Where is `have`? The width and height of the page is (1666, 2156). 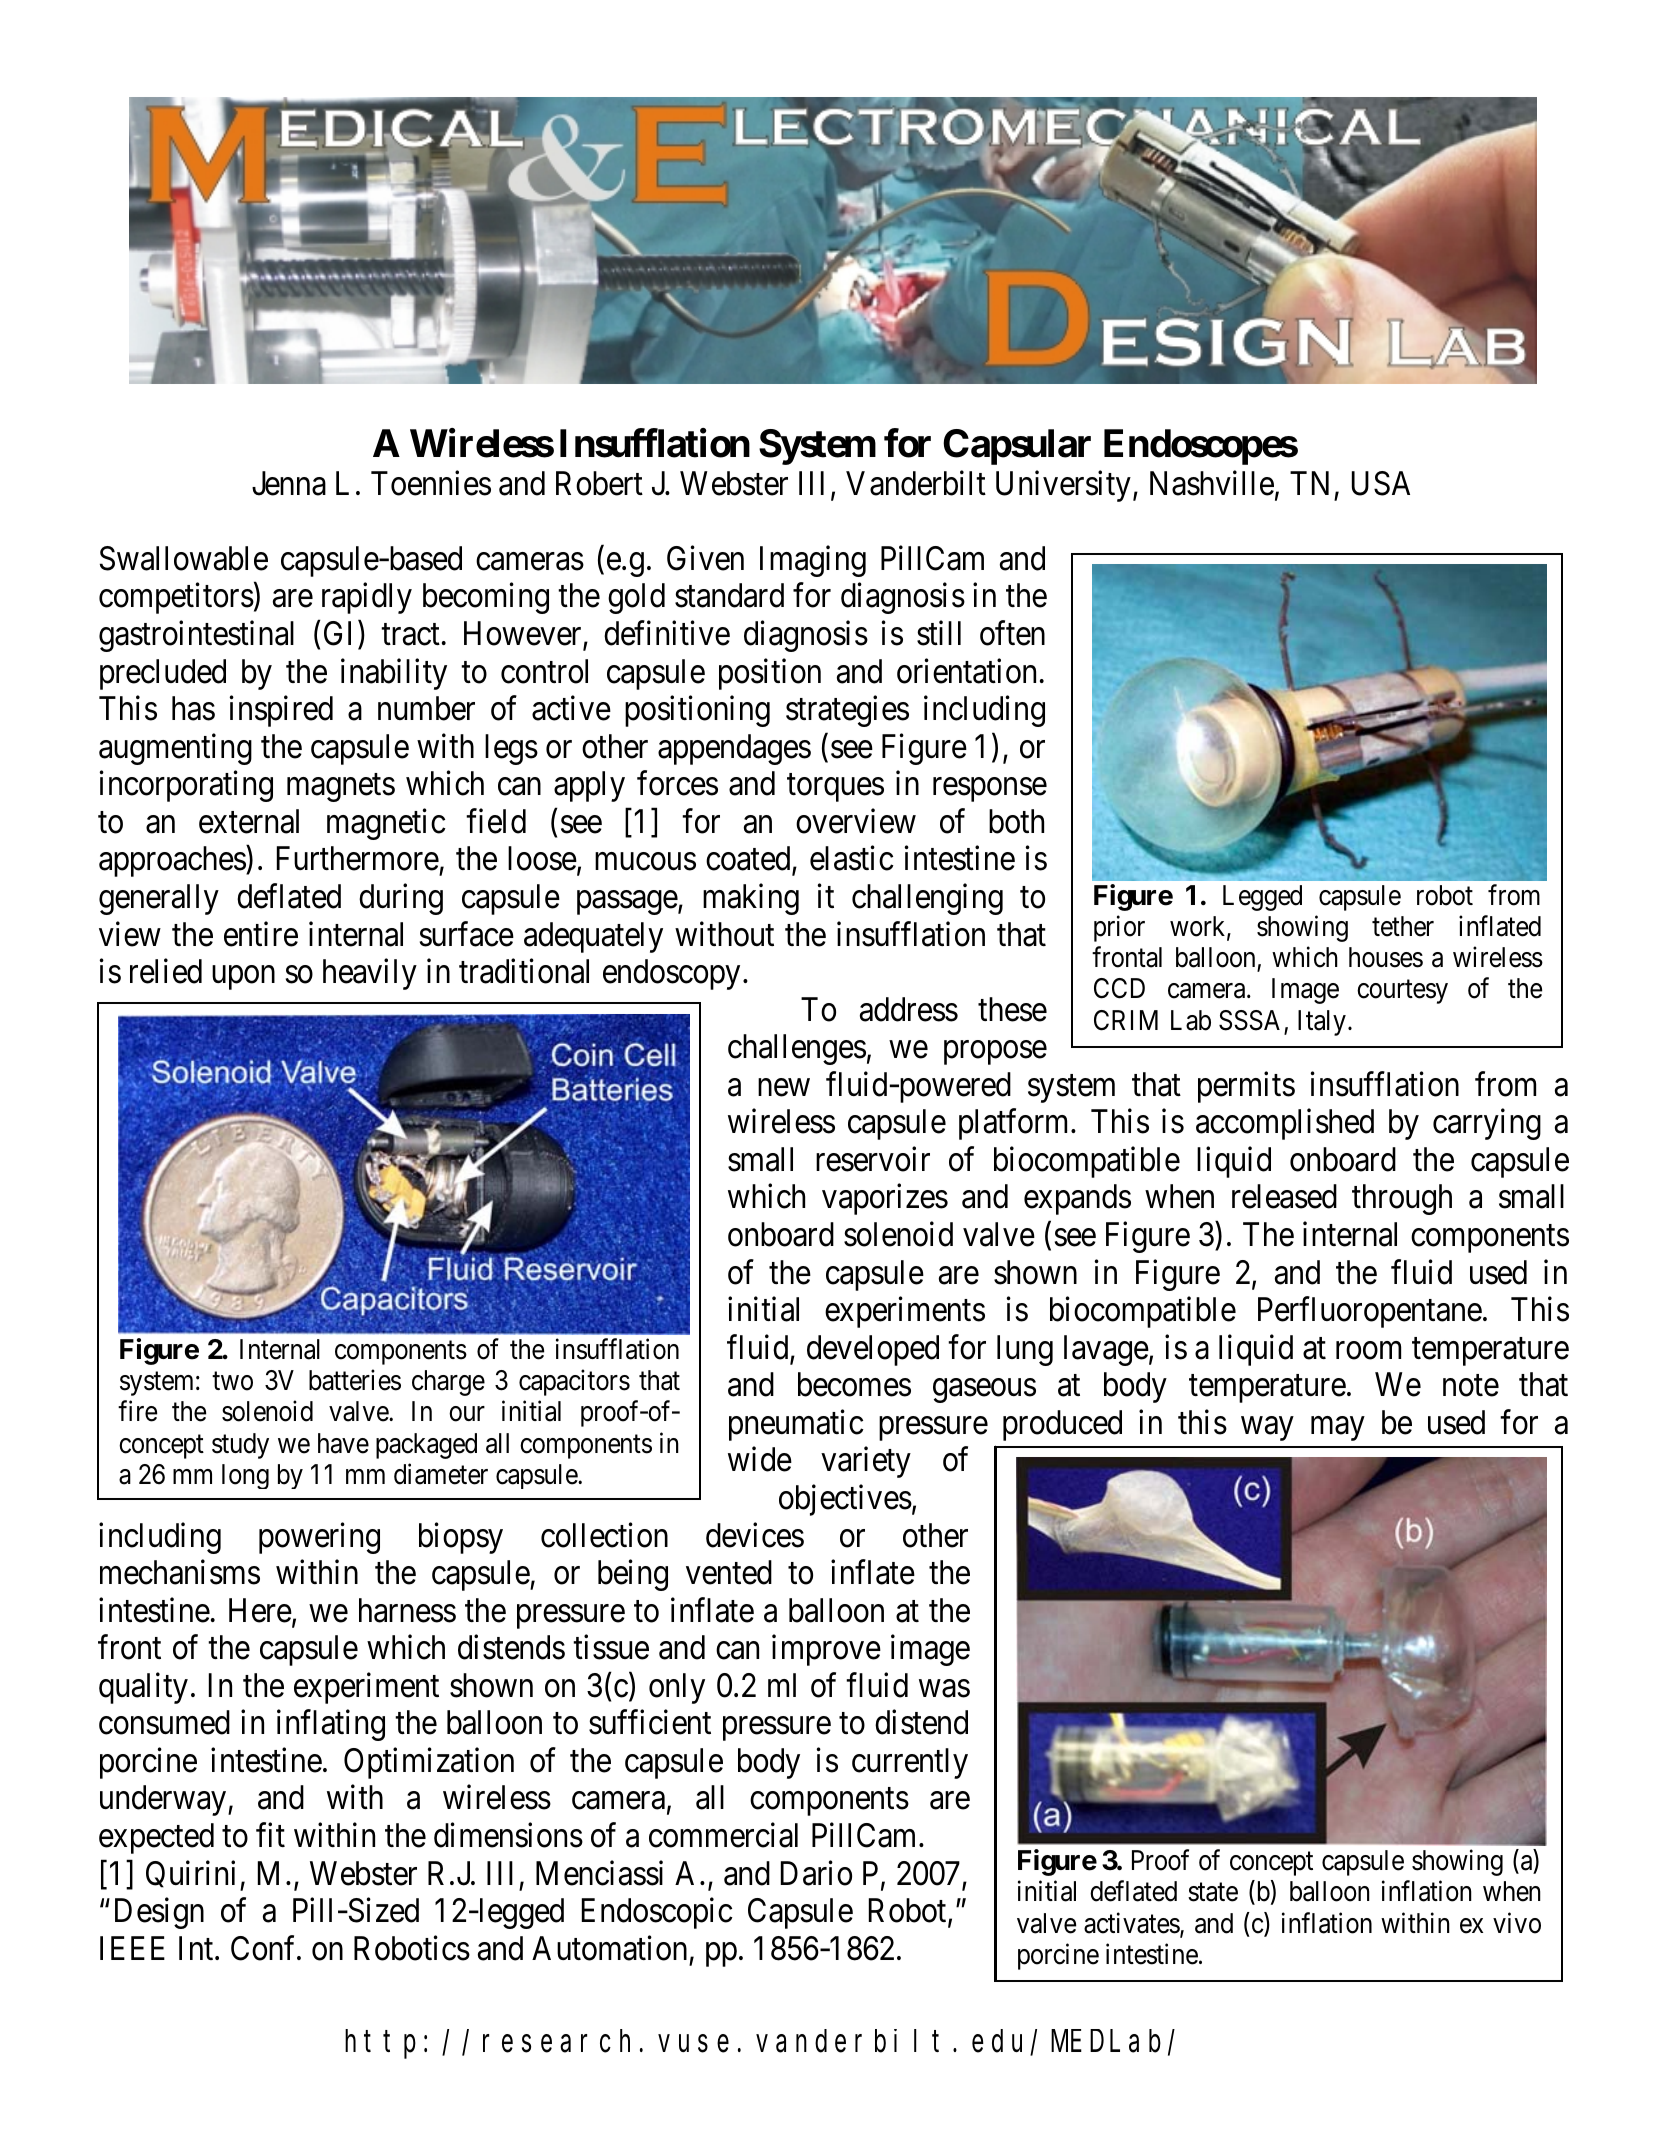
have is located at coordinates (343, 1443).
